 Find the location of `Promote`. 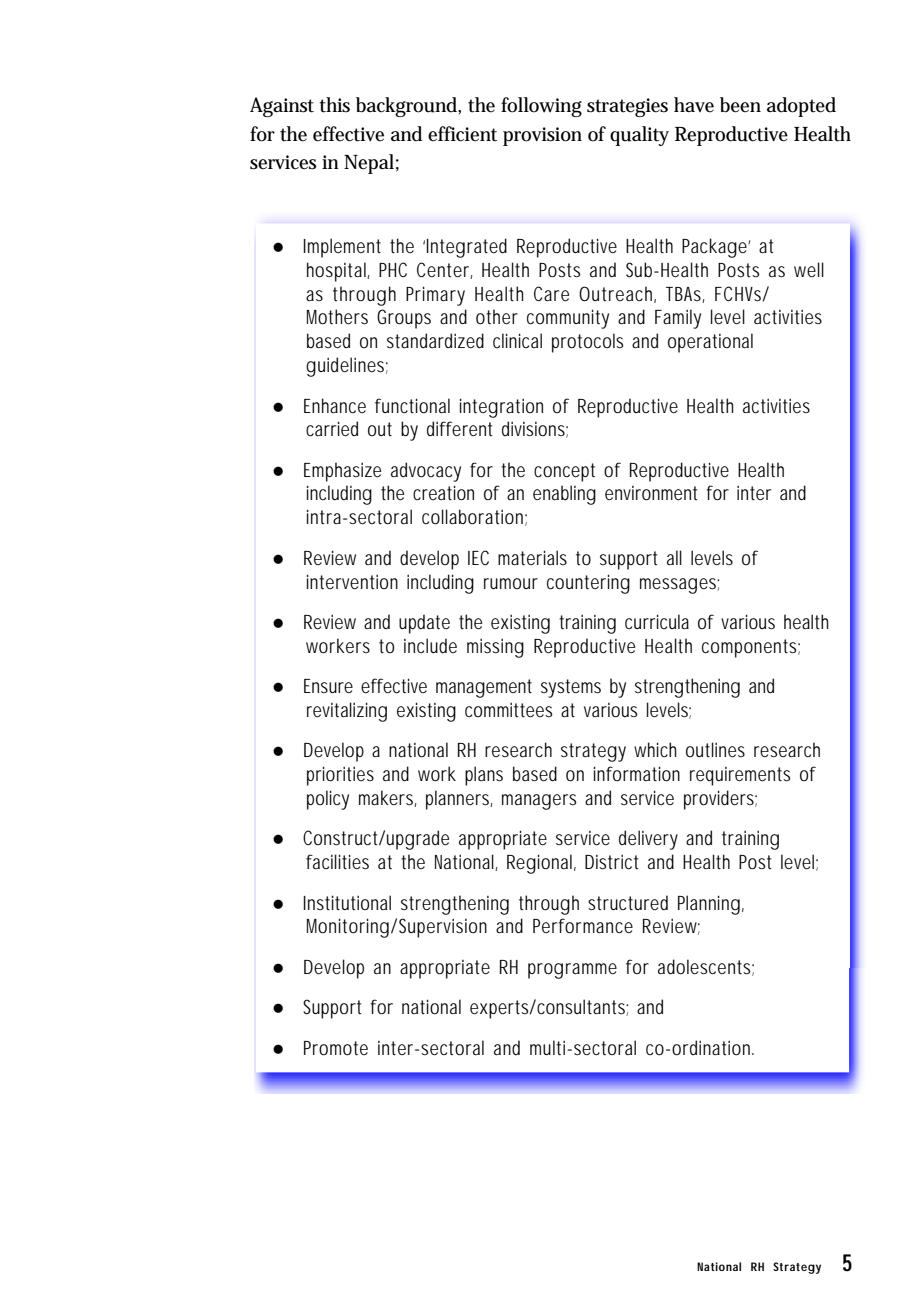

Promote is located at coordinates (336, 1048).
